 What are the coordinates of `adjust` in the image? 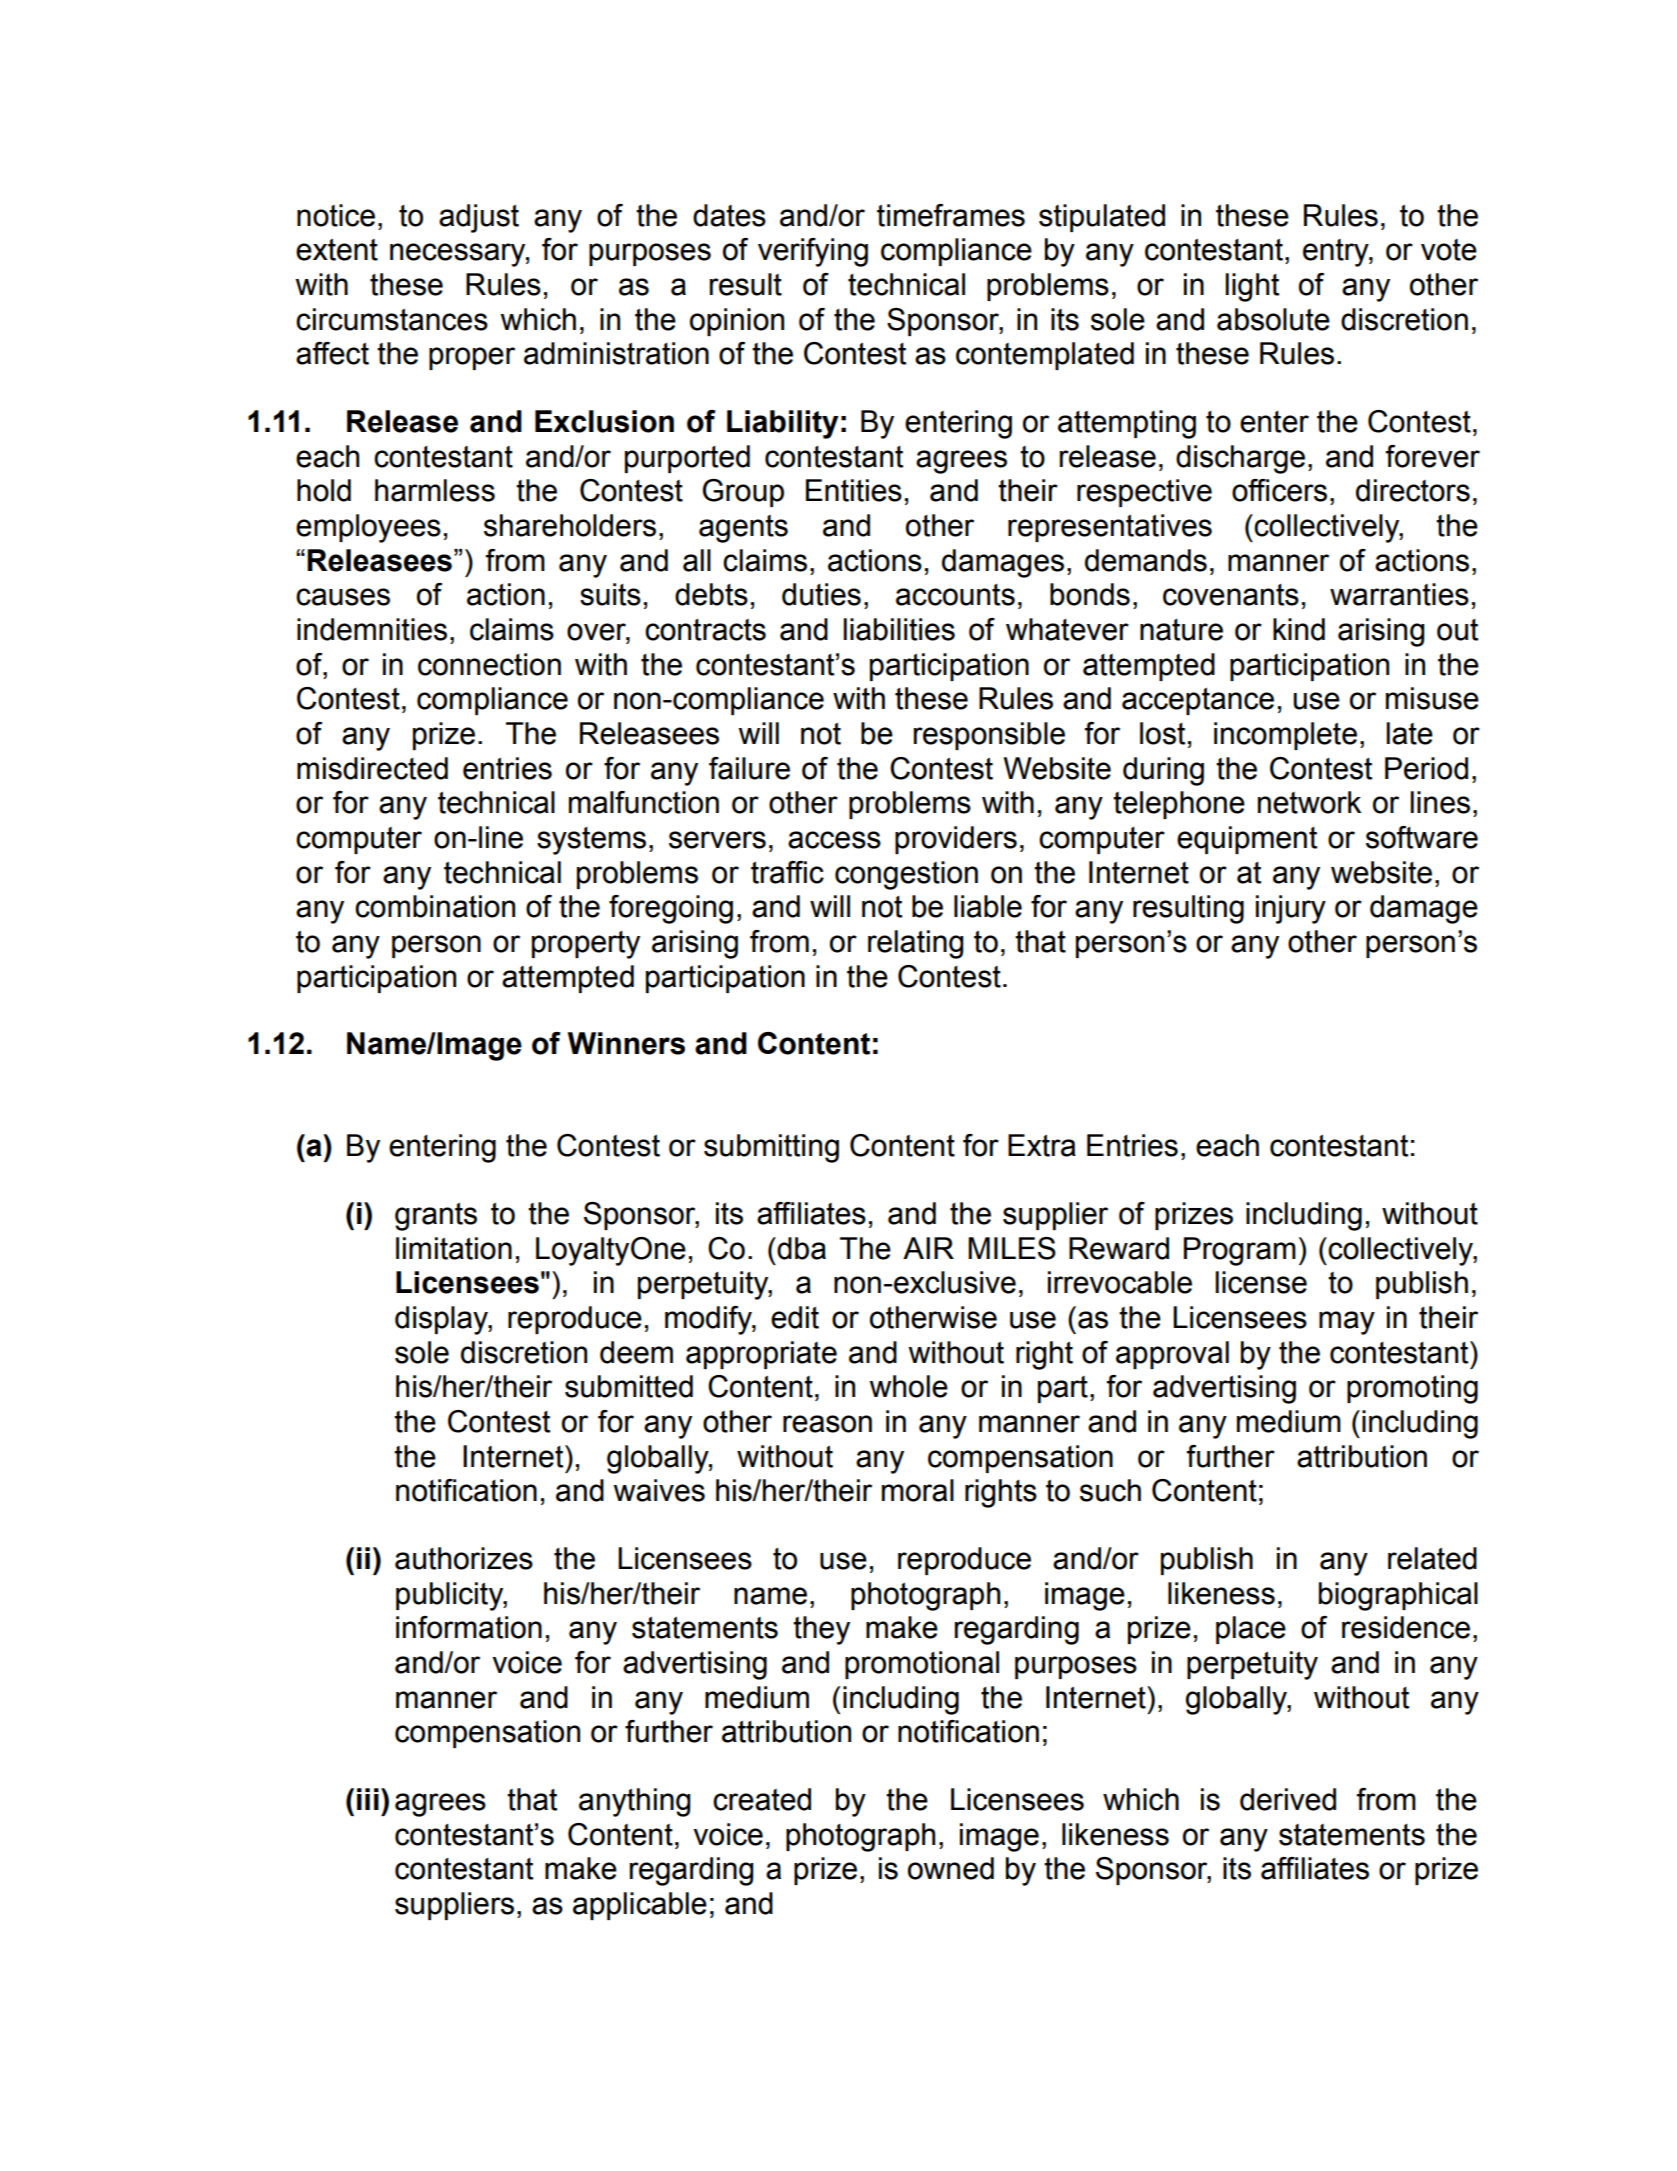 It's located at (479, 218).
